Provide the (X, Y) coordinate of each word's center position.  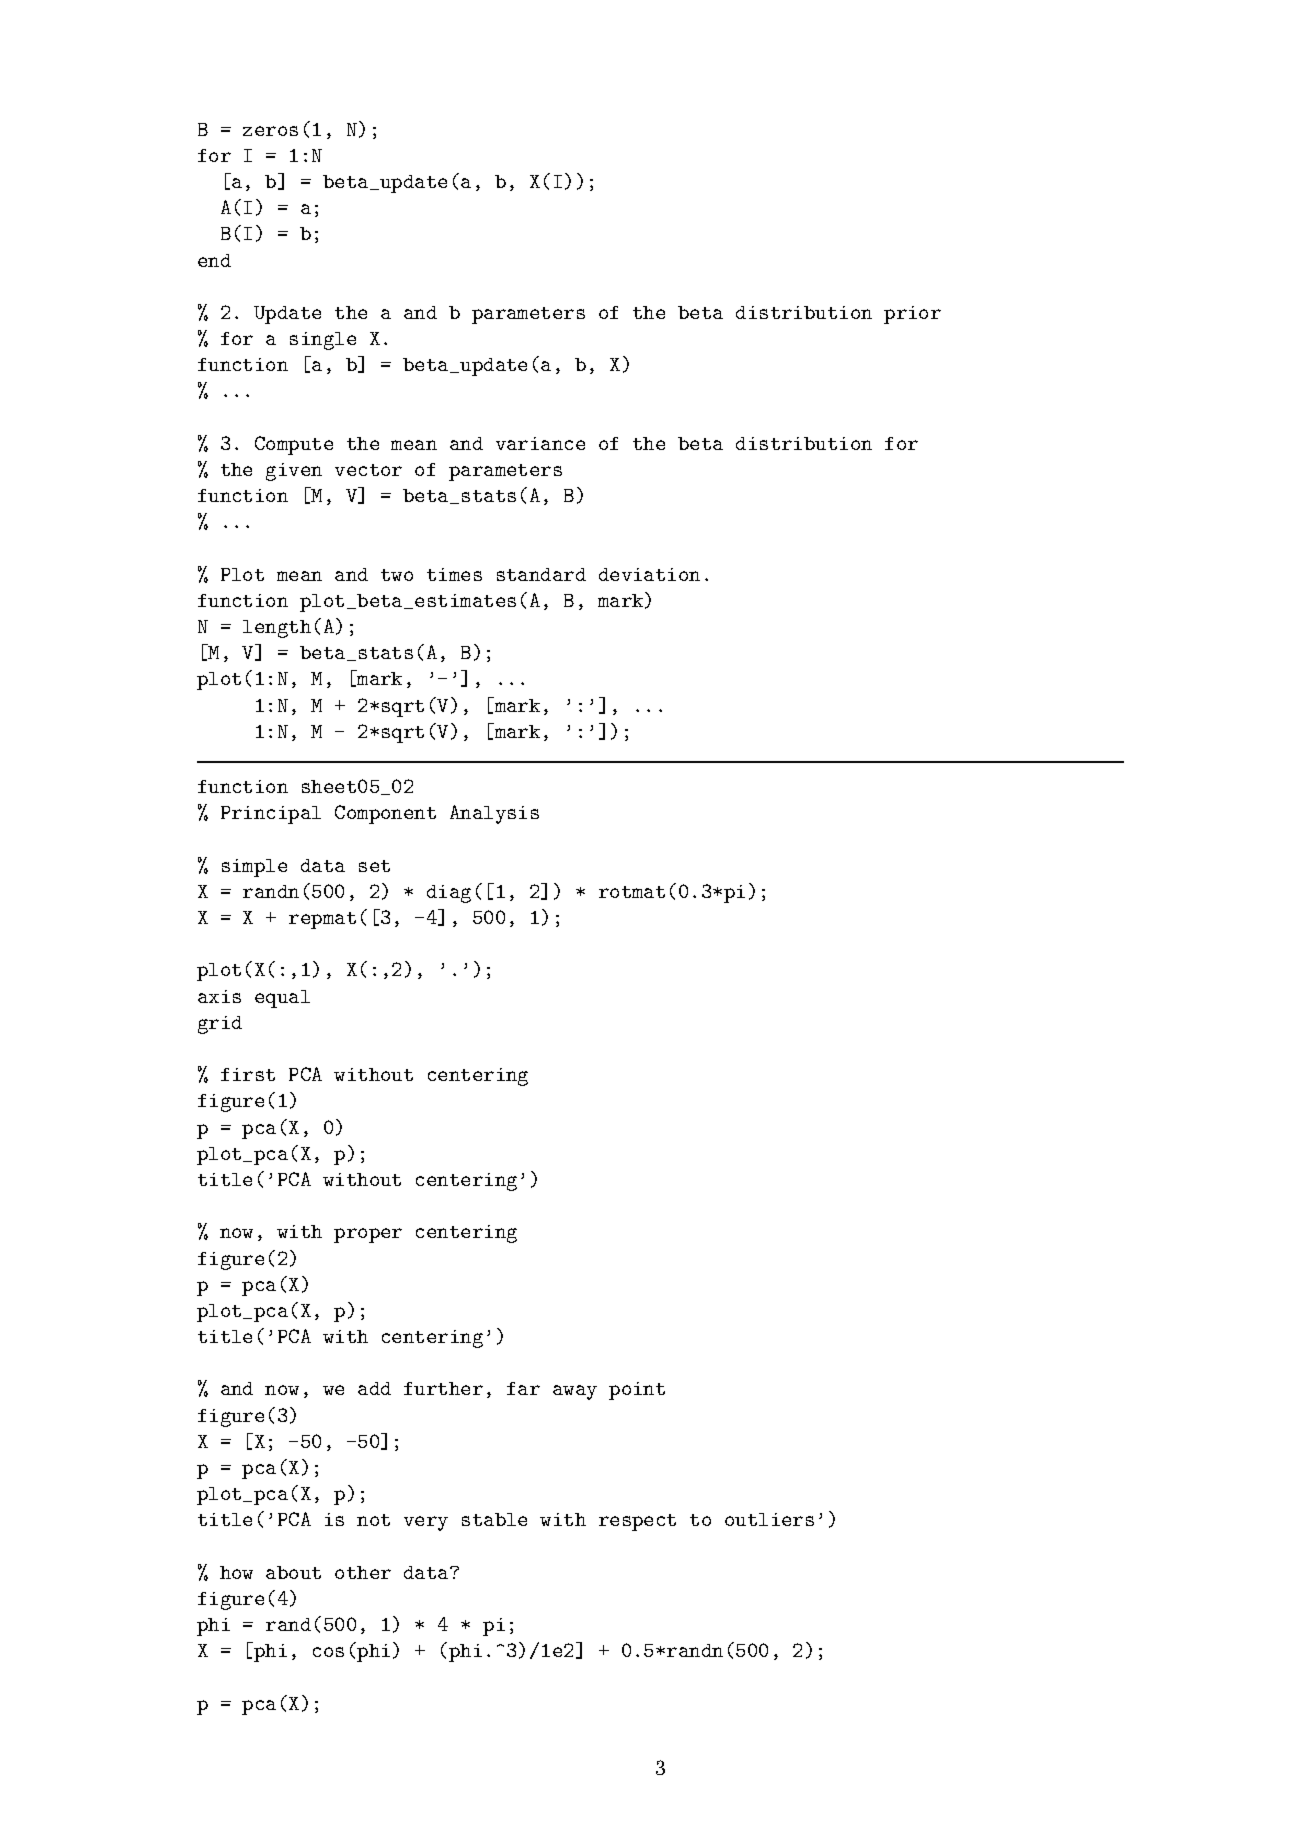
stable (494, 1519)
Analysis (494, 814)
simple (254, 868)
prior (912, 315)
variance (540, 443)
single (323, 341)
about (293, 1572)
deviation (649, 574)
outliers (769, 1519)
